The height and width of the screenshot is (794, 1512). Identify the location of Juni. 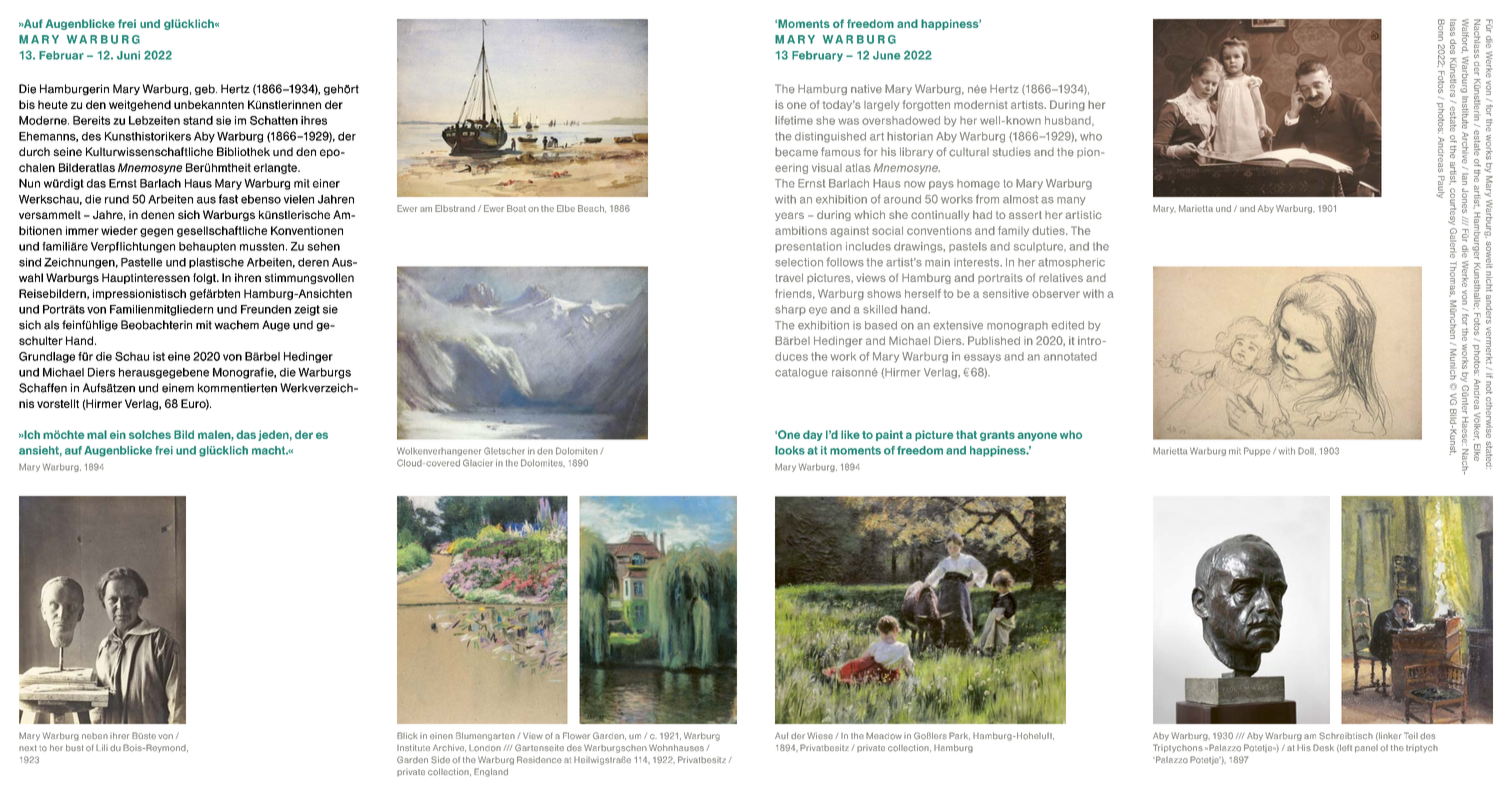
(128, 55).
